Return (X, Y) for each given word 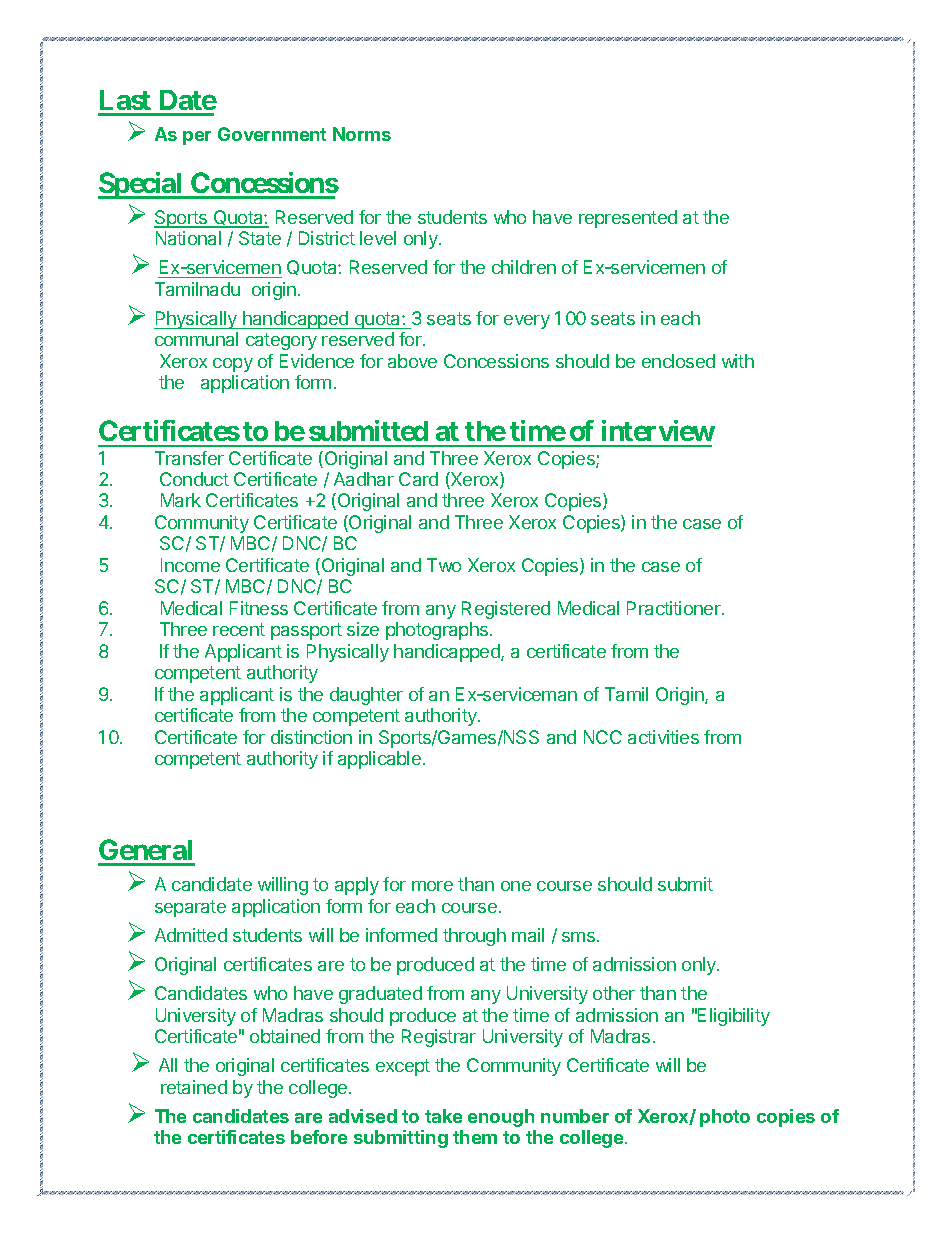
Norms (362, 134)
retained (194, 1087)
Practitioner (675, 608)
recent (239, 629)
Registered (506, 610)
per (197, 138)
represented (628, 219)
